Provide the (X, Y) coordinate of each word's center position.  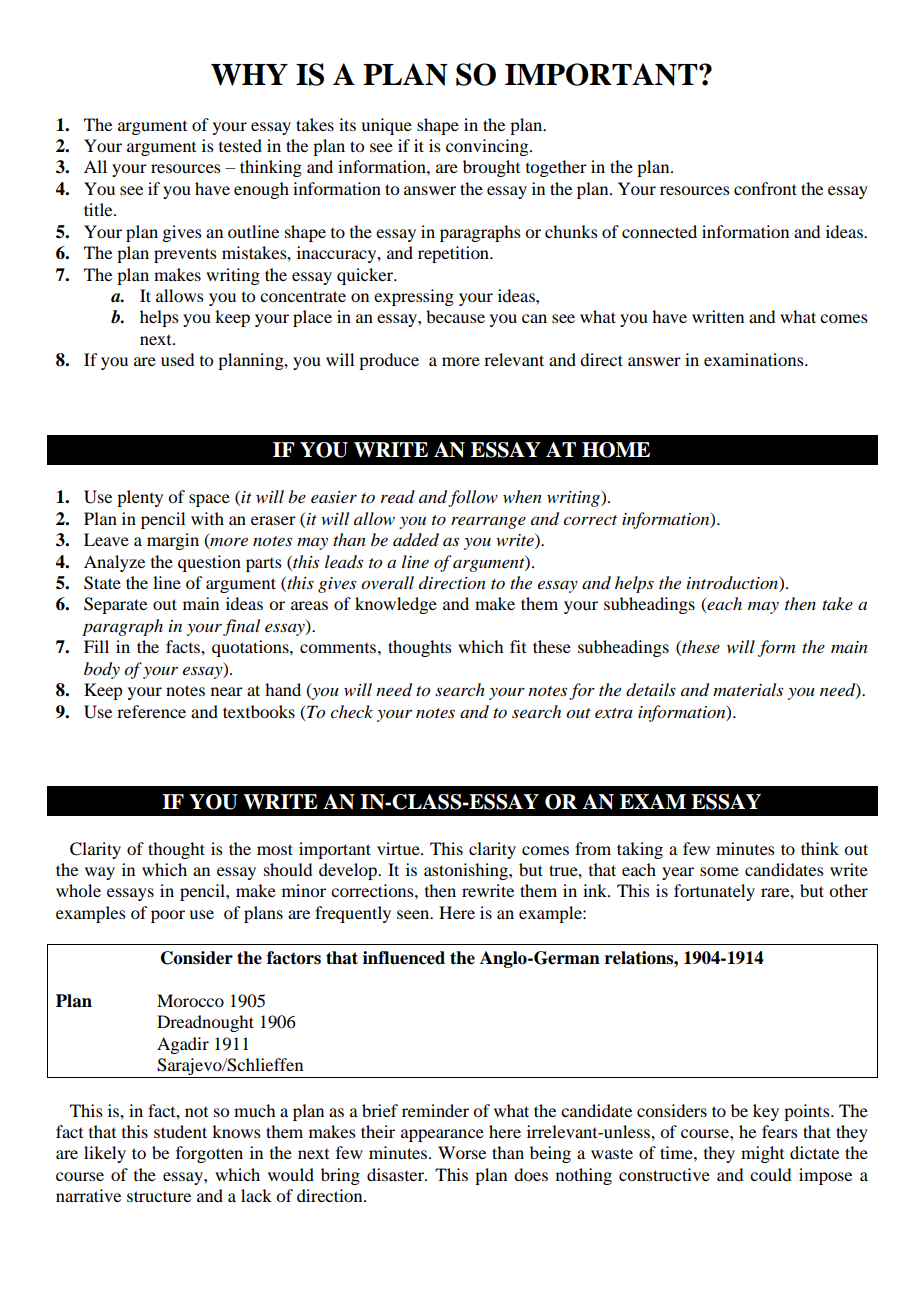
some (719, 871)
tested (240, 145)
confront (765, 188)
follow (473, 498)
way (100, 873)
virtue (399, 848)
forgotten (209, 1154)
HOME (616, 450)
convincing (488, 147)
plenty (140, 498)
